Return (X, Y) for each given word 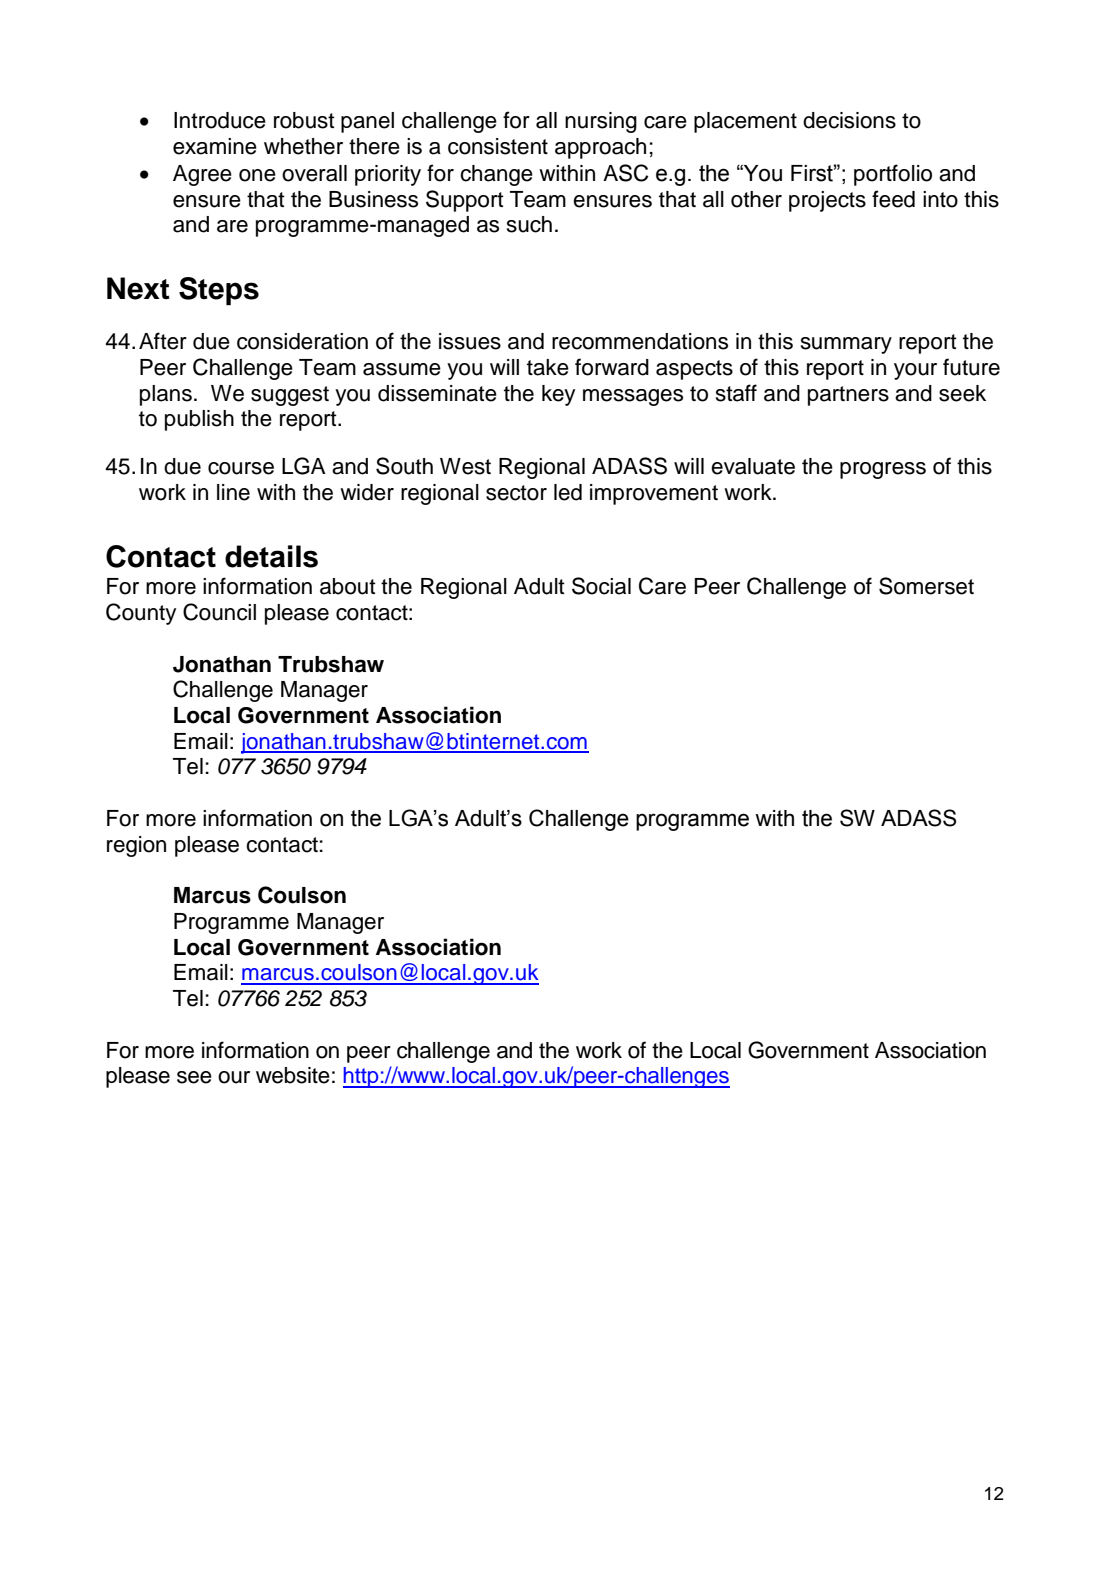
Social (601, 586)
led (568, 492)
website (293, 1075)
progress (883, 470)
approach (600, 148)
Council (219, 612)
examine (215, 146)
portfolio (893, 175)
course (241, 468)
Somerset (926, 586)
